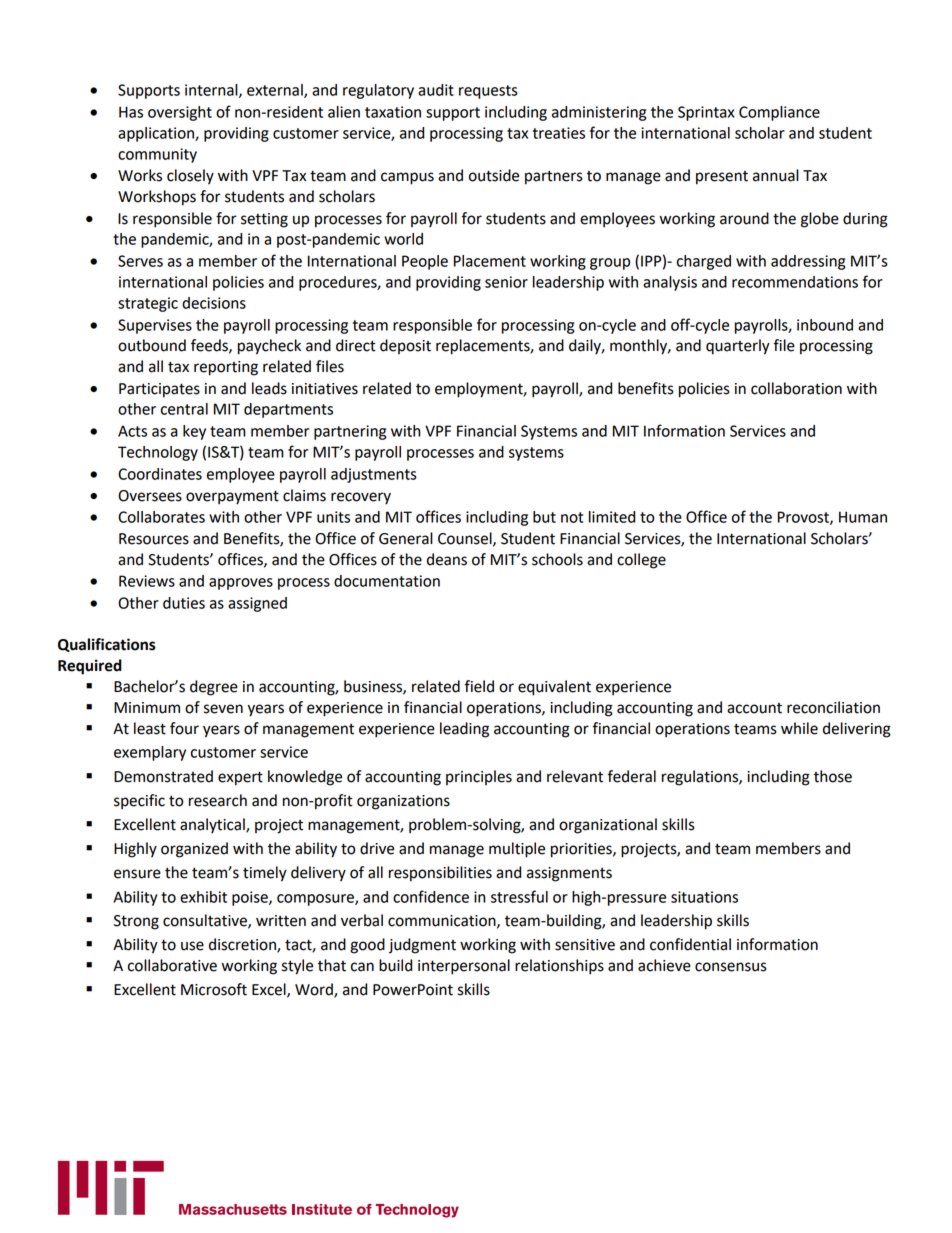 The width and height of the screenshot is (952, 1233). Describe the element at coordinates (863, 517) in the screenshot. I see `Human` at that location.
